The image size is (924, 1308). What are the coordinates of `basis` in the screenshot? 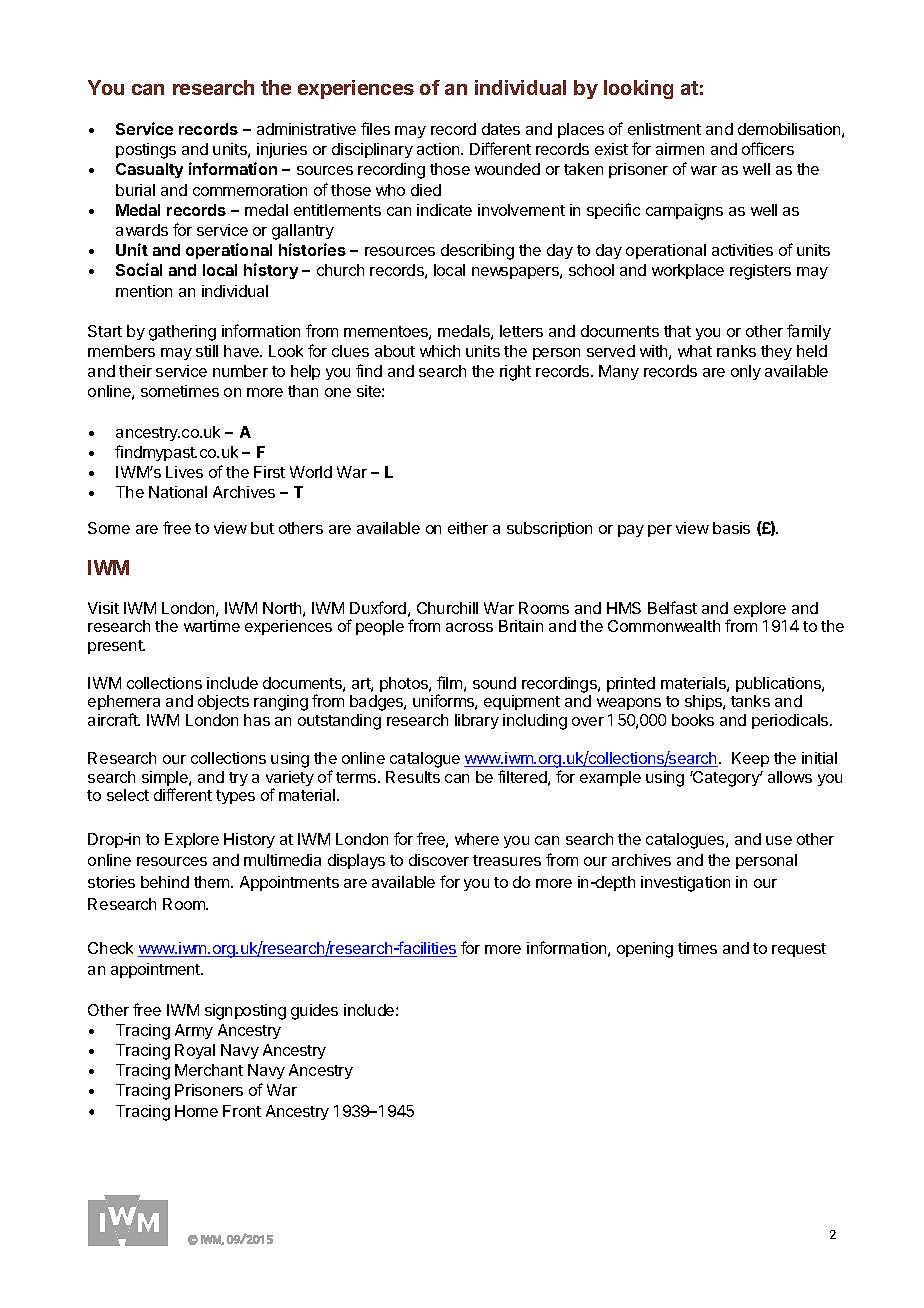 It's located at (731, 528).
